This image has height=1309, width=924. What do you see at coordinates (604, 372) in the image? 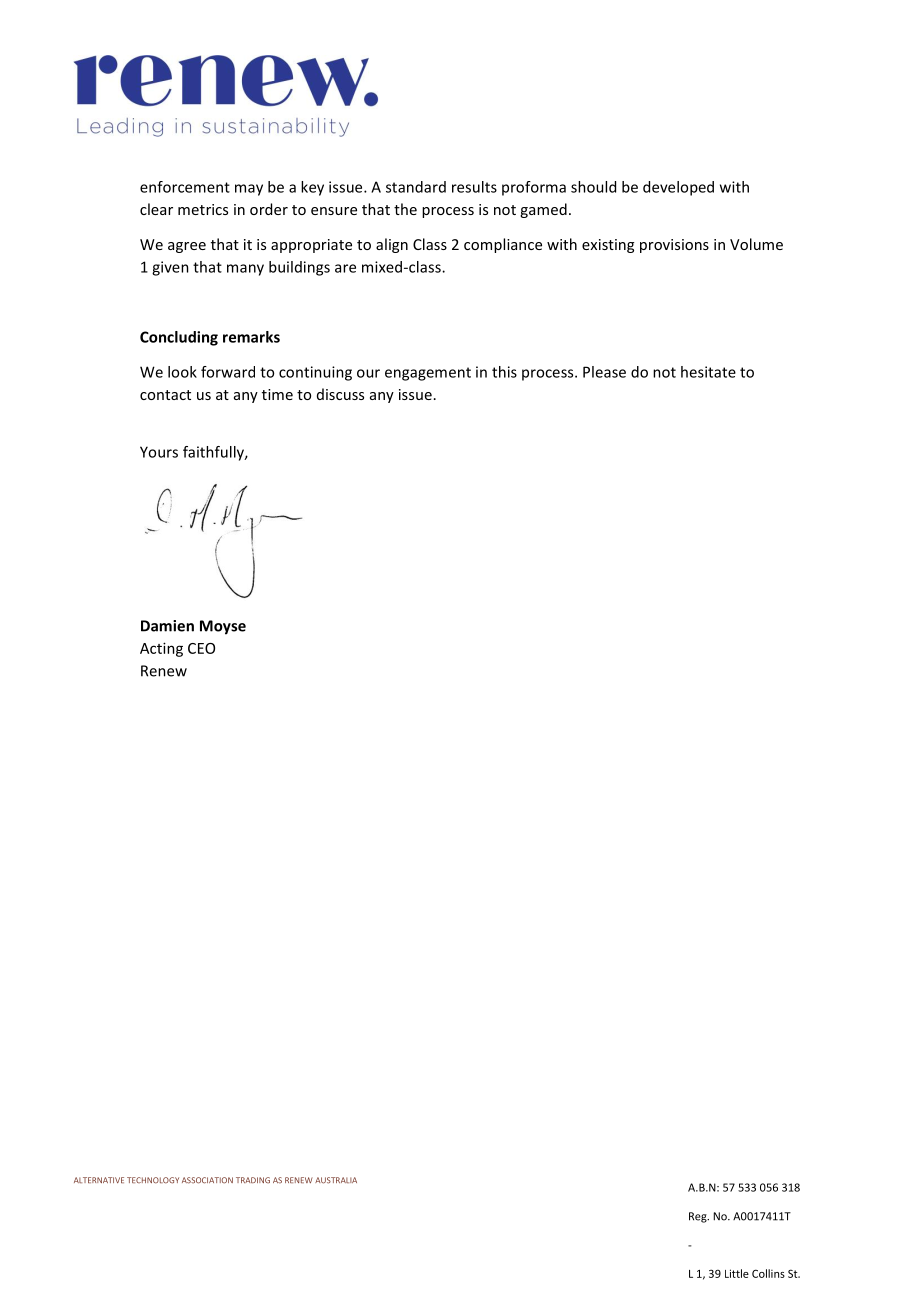
I see `Please` at bounding box center [604, 372].
